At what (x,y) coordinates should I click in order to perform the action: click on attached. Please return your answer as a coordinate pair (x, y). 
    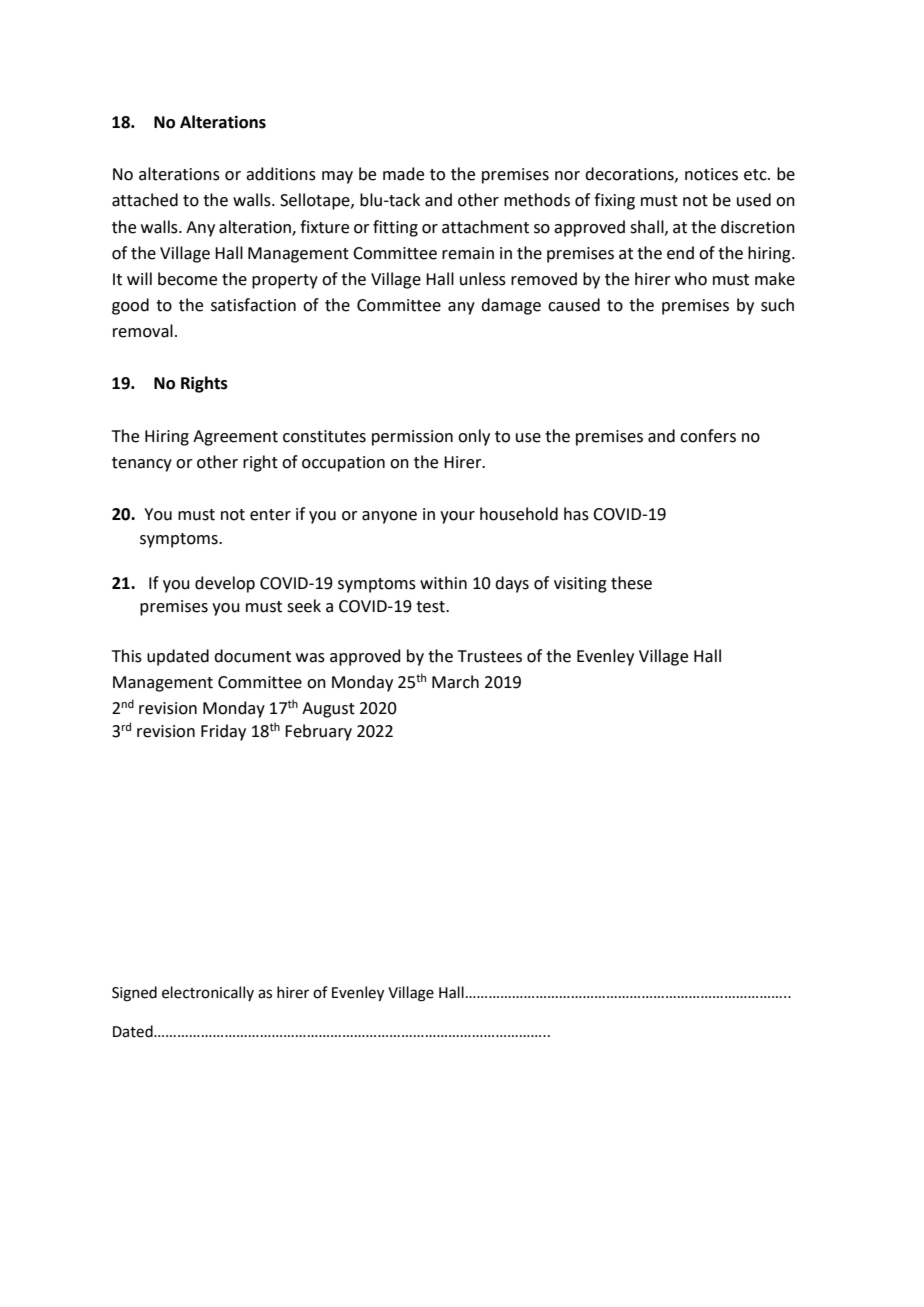
    Looking at the image, I should click on (145, 200).
